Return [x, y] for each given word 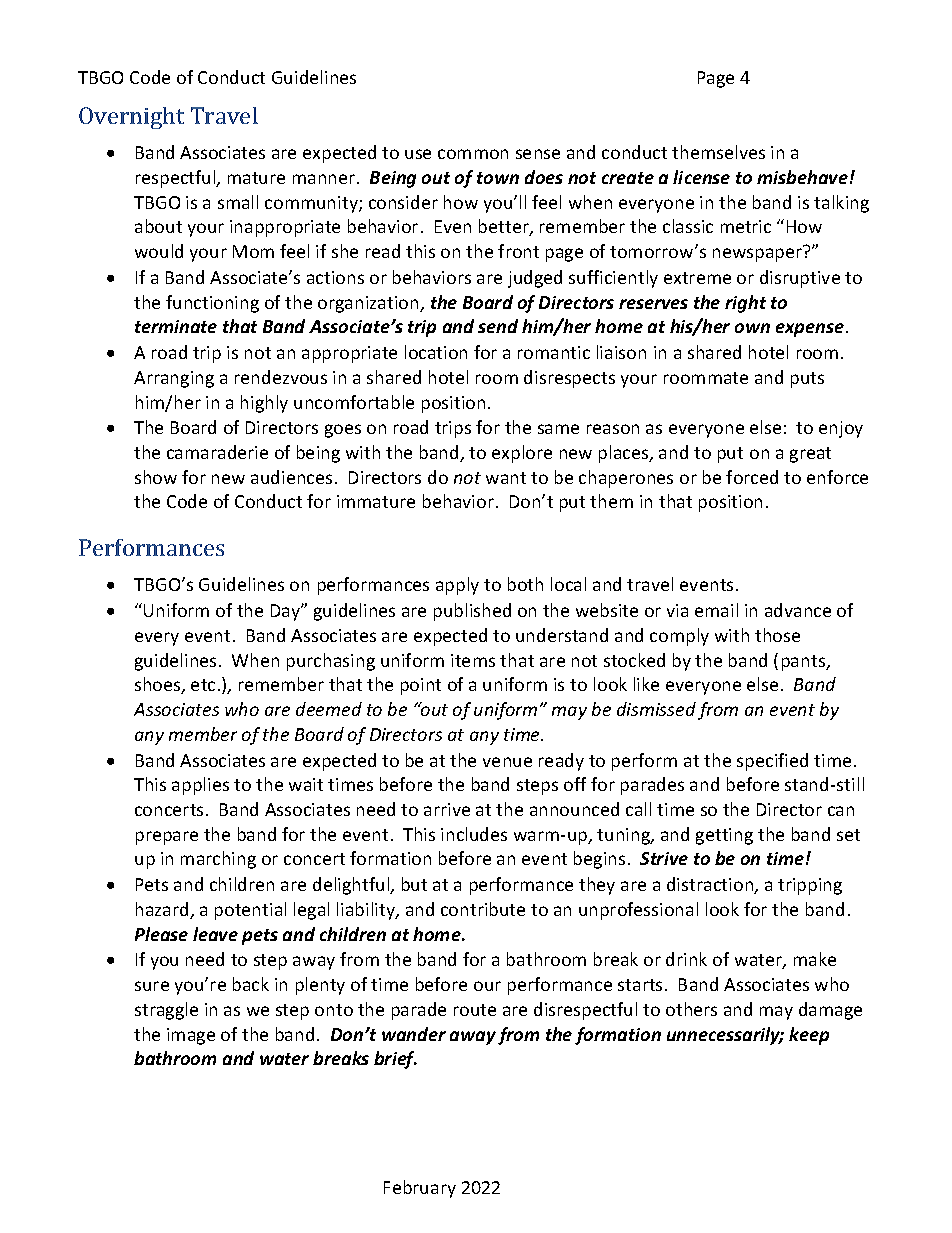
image [191, 1036]
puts [807, 380]
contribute [483, 909]
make [815, 959]
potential [250, 911]
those [777, 635]
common [473, 154]
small [238, 202]
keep [809, 1036]
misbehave [802, 177]
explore [522, 454]
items [473, 660]
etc [203, 685]
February [420, 1189]
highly [264, 404]
